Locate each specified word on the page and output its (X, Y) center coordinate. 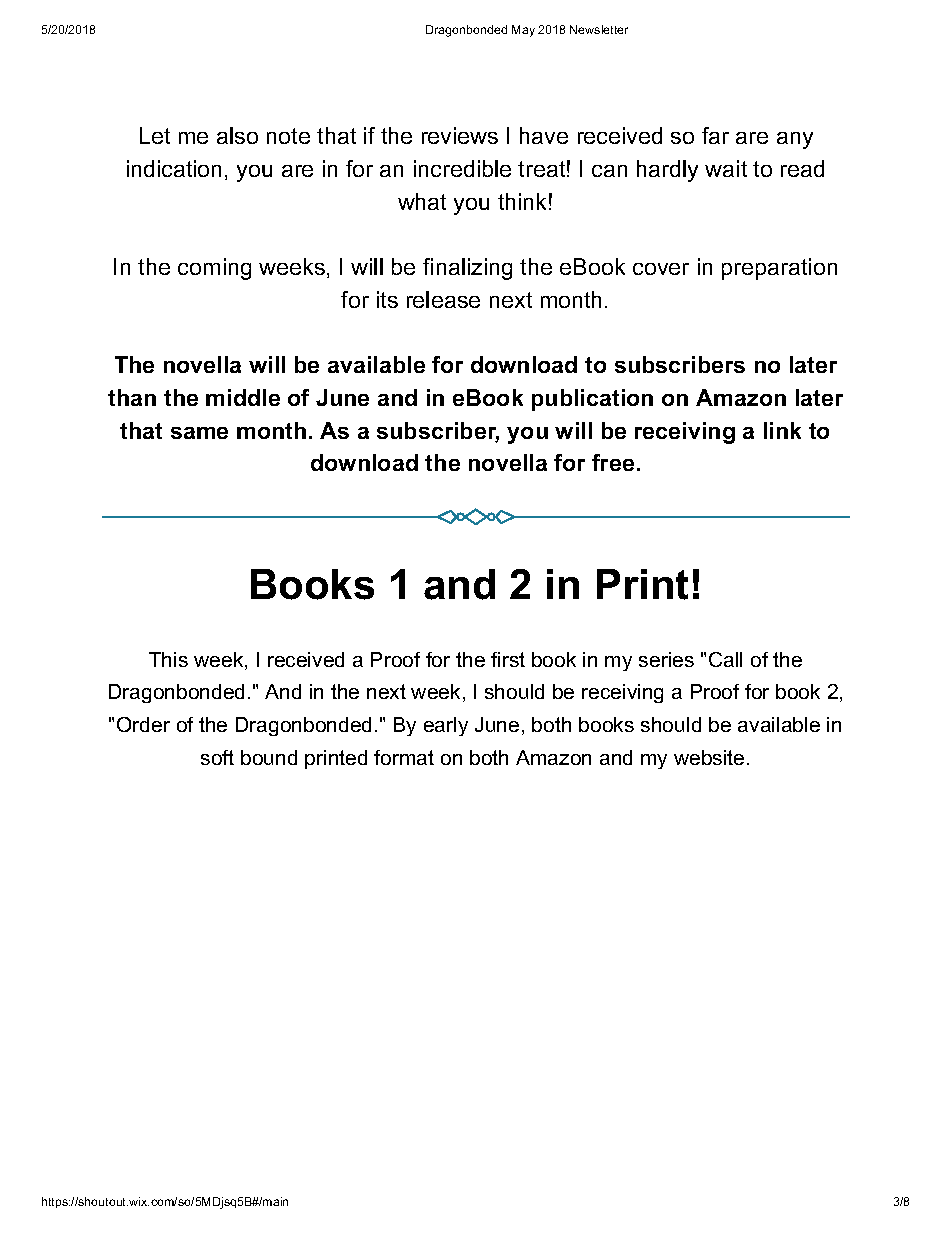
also (237, 135)
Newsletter (599, 29)
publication (592, 400)
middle (243, 397)
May (523, 31)
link (782, 430)
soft (217, 757)
